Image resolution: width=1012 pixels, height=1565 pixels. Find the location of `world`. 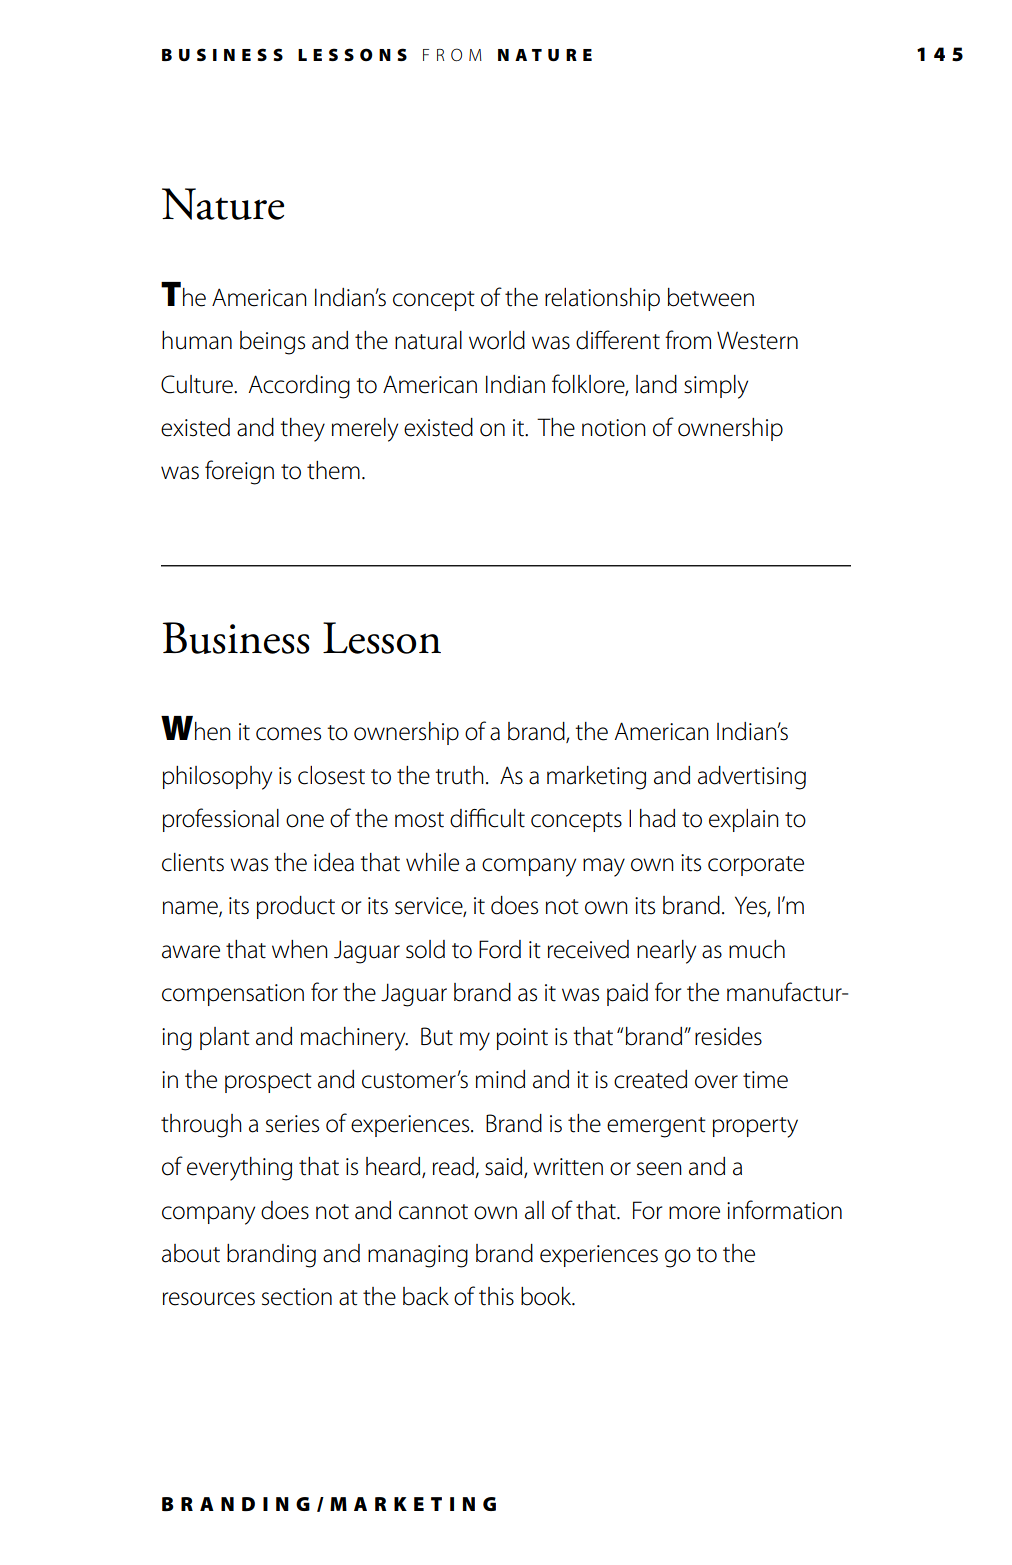

world is located at coordinates (497, 340).
